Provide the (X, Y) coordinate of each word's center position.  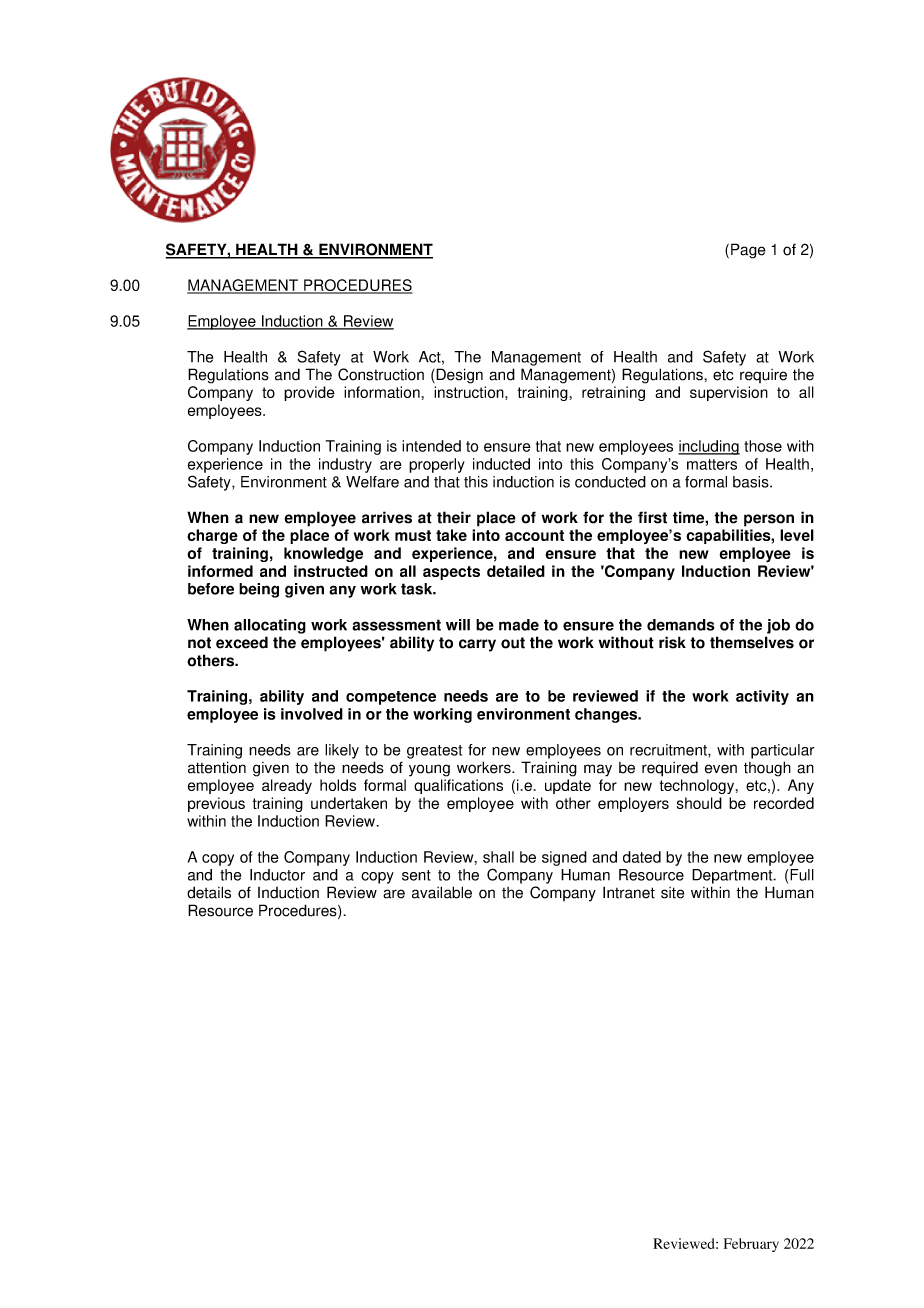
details (209, 892)
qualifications (458, 786)
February (751, 1245)
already (287, 786)
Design (458, 376)
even (721, 769)
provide (309, 393)
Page (748, 251)
